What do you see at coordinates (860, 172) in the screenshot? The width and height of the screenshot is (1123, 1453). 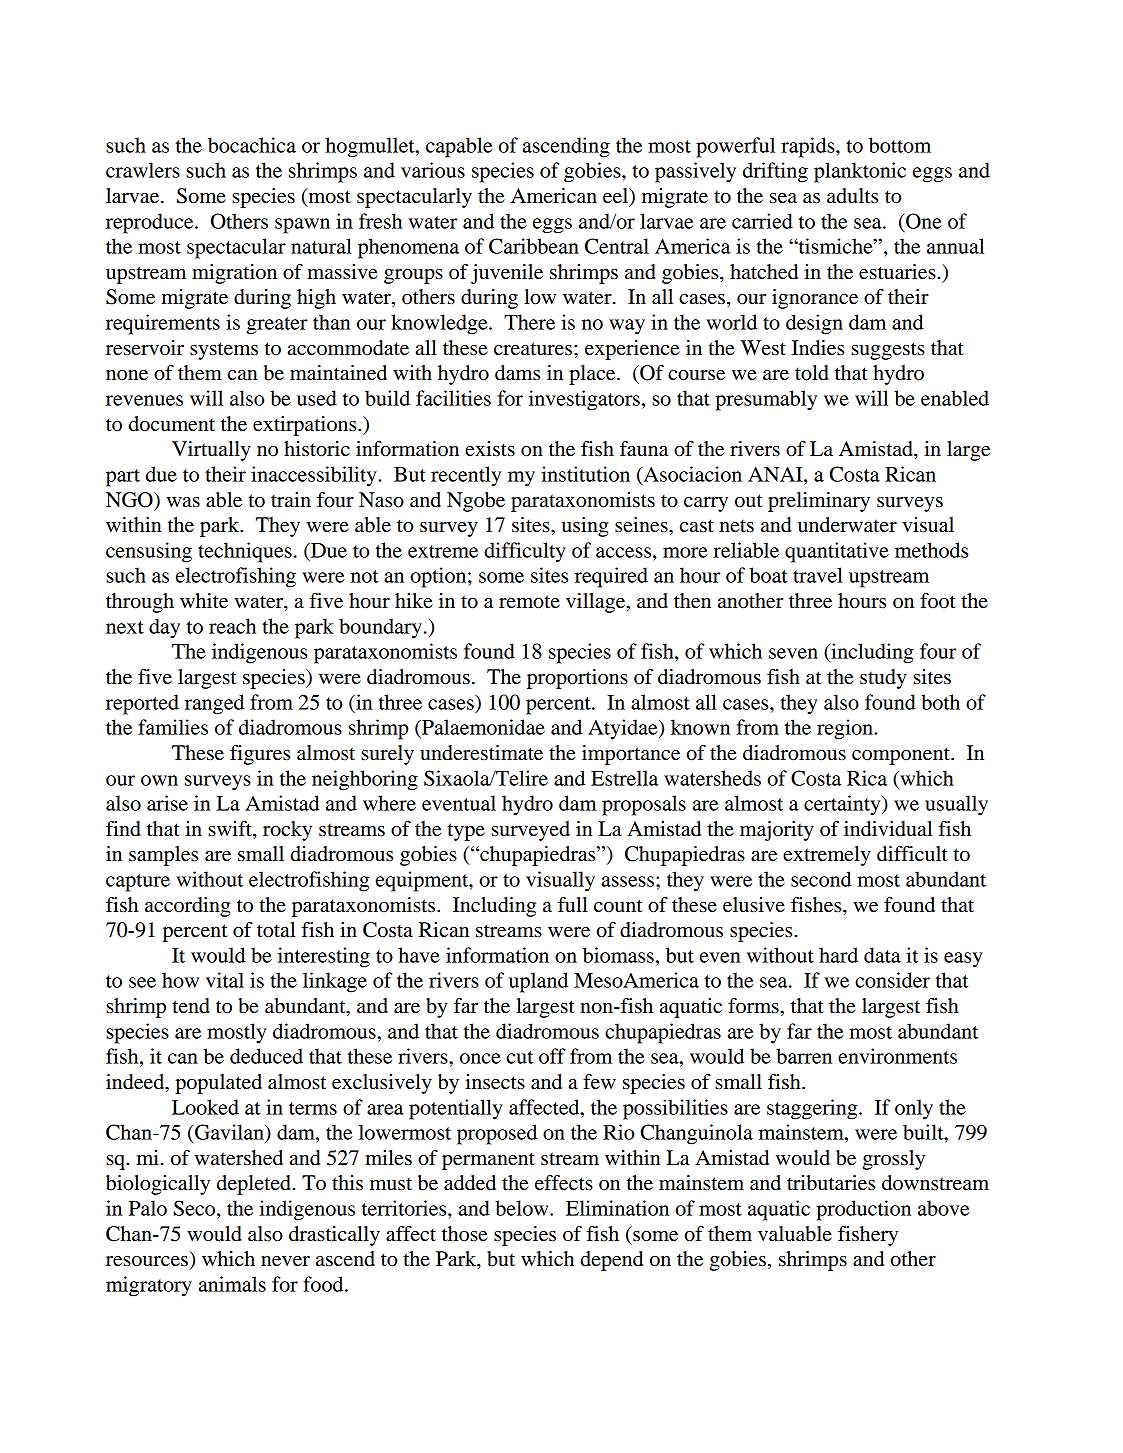 I see `planktonic` at bounding box center [860, 172].
